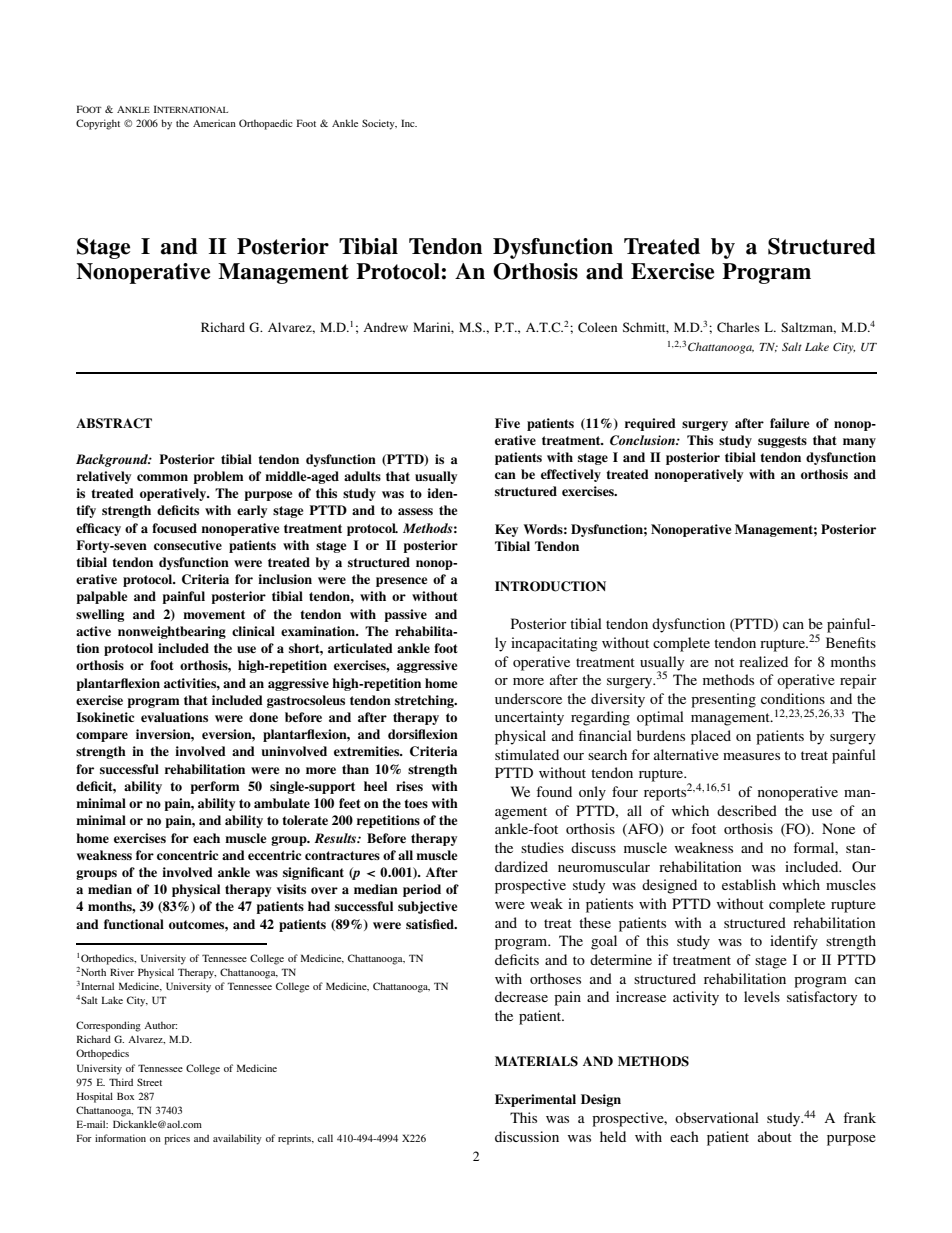 Image resolution: width=952 pixels, height=1233 pixels. I want to click on described, so click(747, 810).
